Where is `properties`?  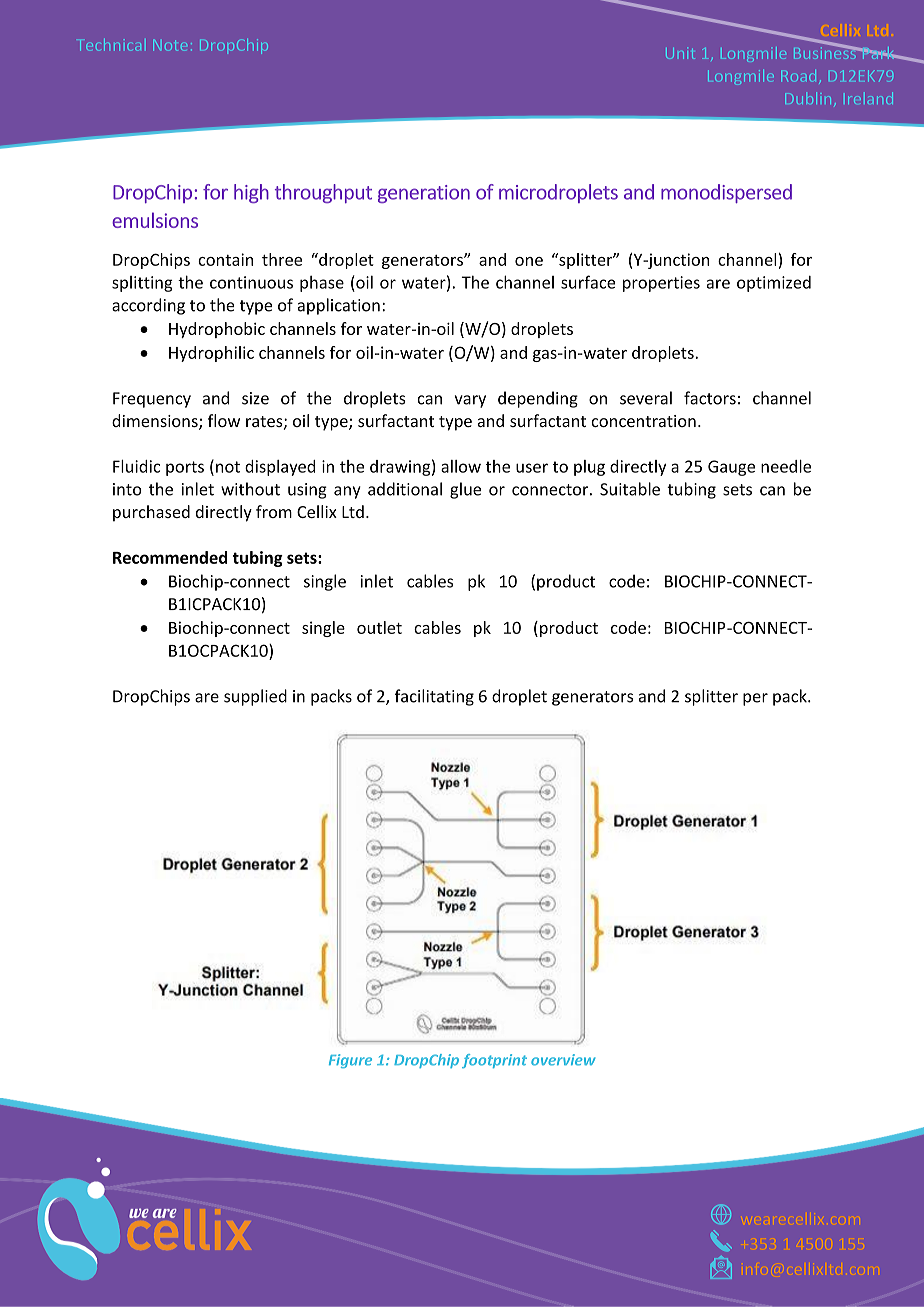
properties is located at coordinates (661, 284).
